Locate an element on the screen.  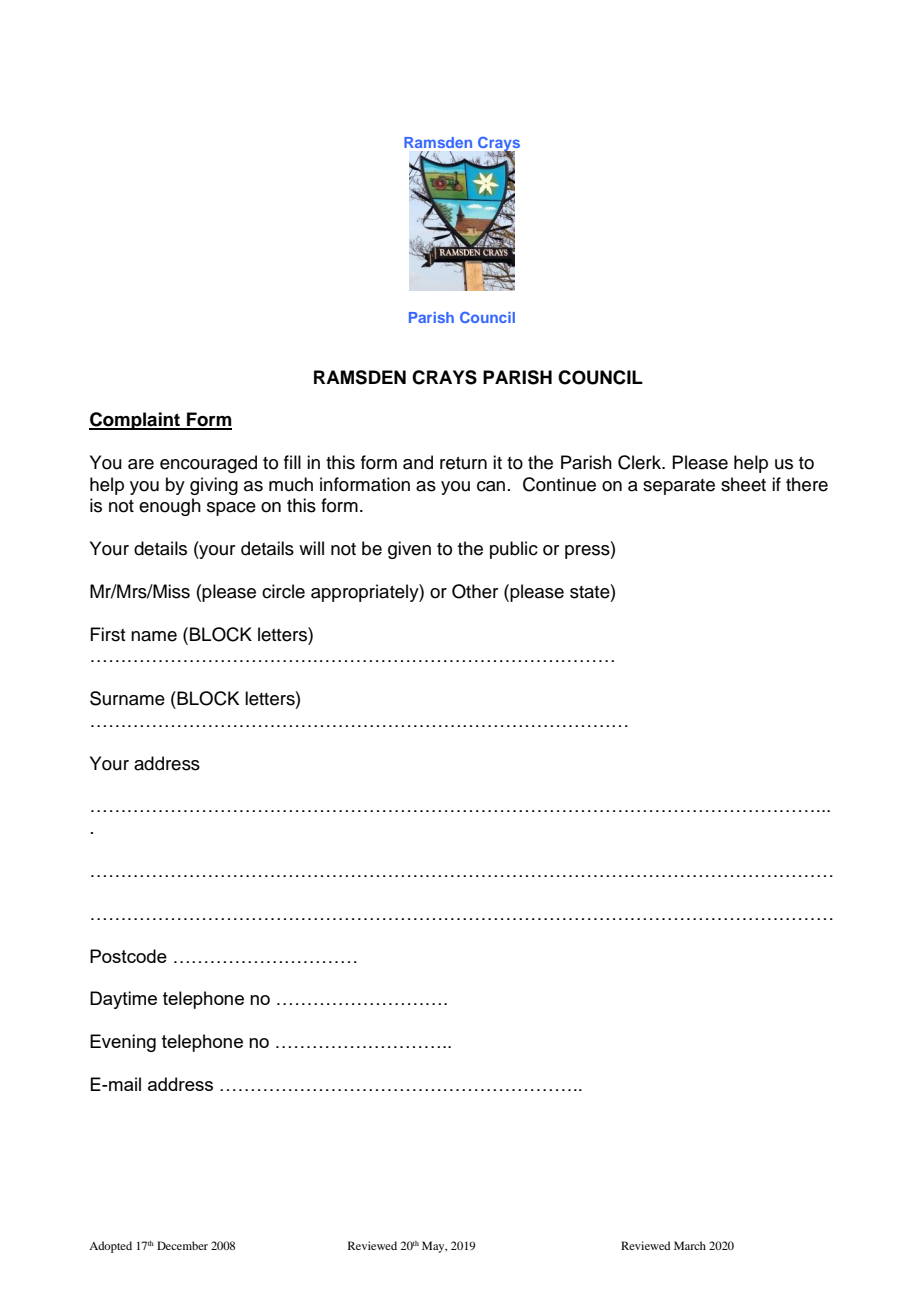
December is located at coordinates (182, 1245).
